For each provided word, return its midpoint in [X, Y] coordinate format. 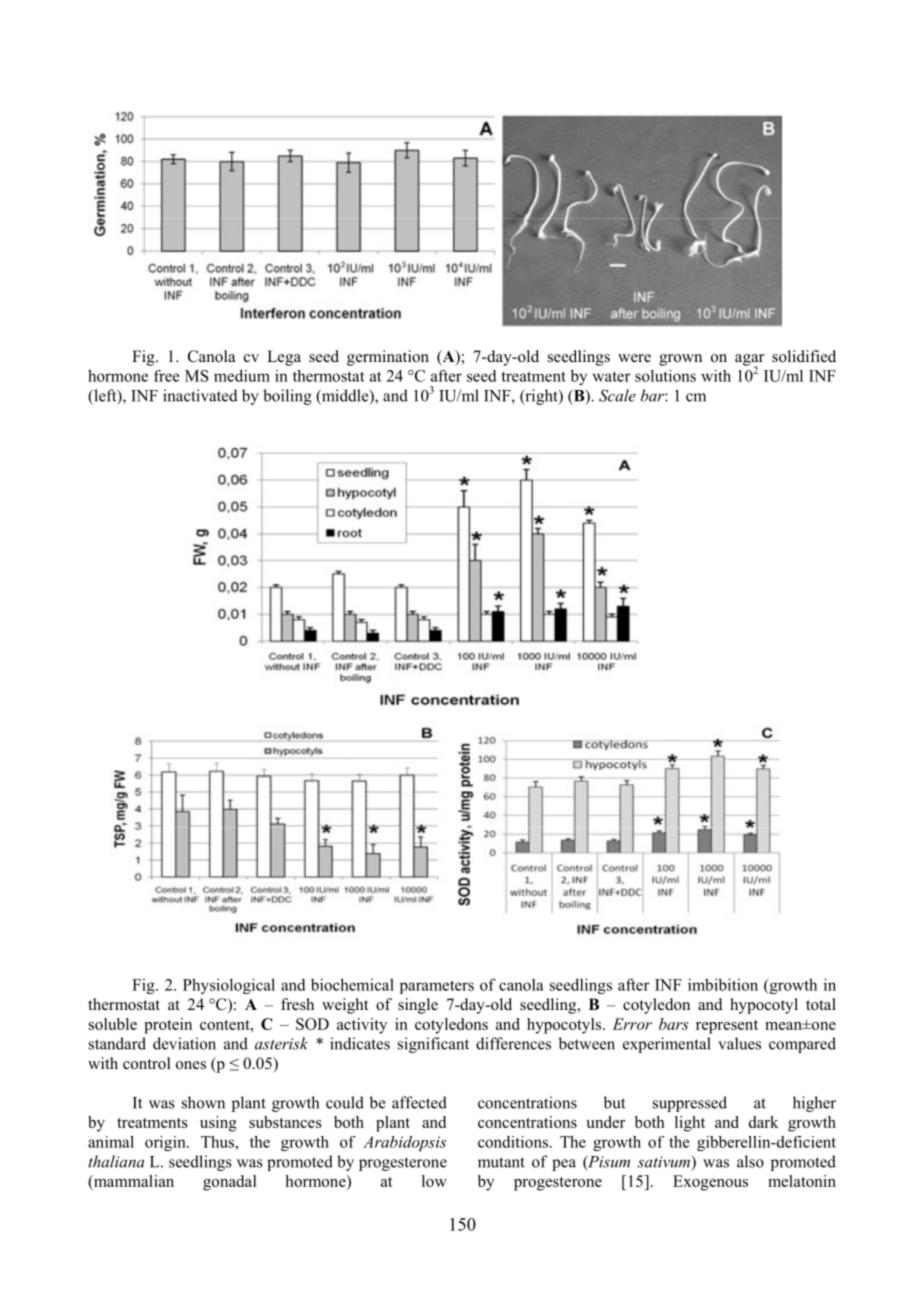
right [541, 397]
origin [166, 1143]
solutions [665, 376]
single [418, 1006]
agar [749, 361]
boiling [287, 397]
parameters [437, 987]
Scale [617, 395]
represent [727, 1027]
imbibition [723, 984]
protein [168, 1026]
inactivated [200, 395]
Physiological [229, 986]
